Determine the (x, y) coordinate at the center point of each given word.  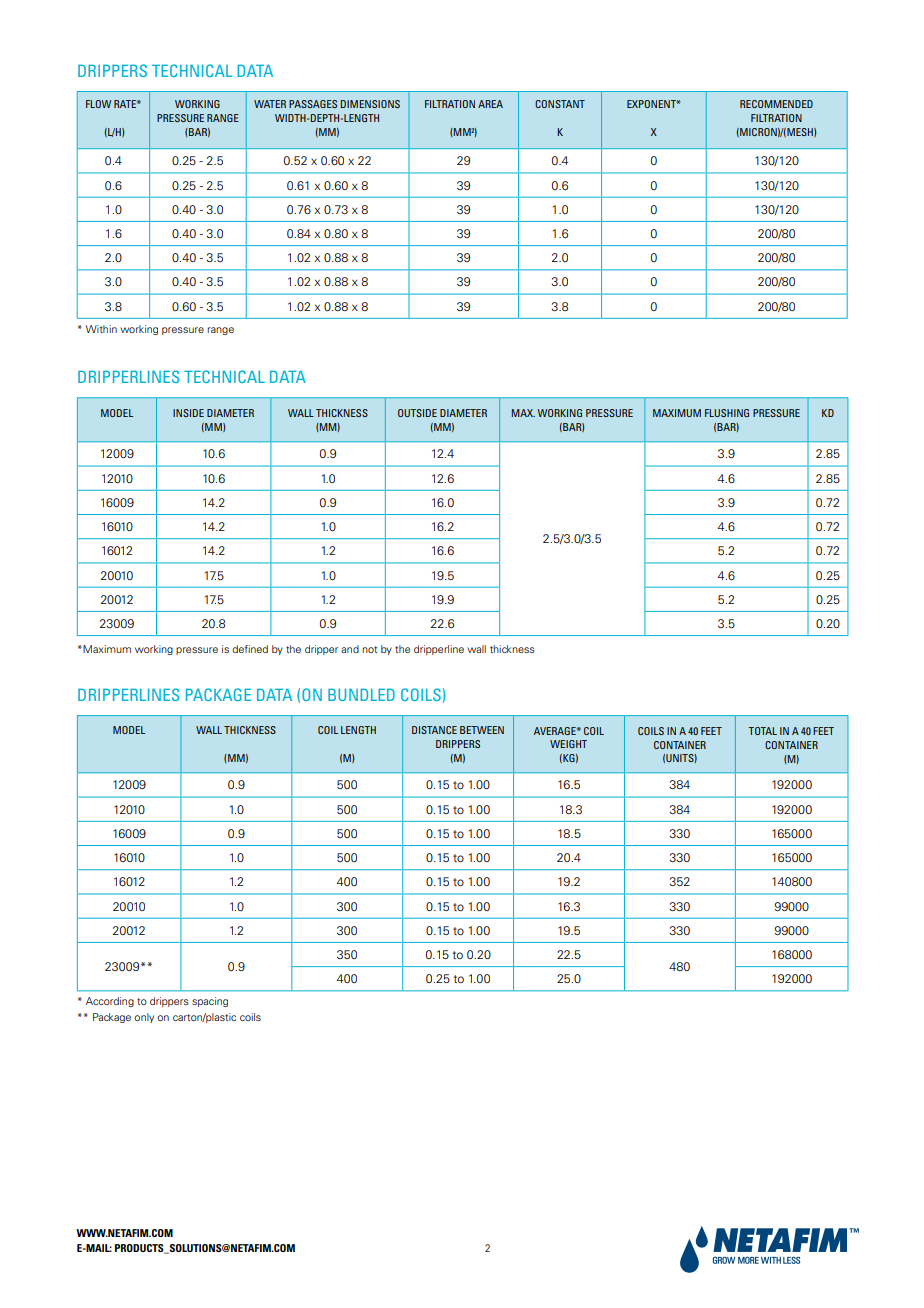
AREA (490, 104)
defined (250, 649)
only (144, 1018)
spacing (210, 1002)
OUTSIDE (417, 413)
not (369, 649)
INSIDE (188, 413)
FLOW (98, 104)
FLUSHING (727, 413)
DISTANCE (434, 730)
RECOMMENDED (776, 104)
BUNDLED (361, 695)
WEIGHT (568, 744)
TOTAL (762, 731)
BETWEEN (482, 730)
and (350, 649)
